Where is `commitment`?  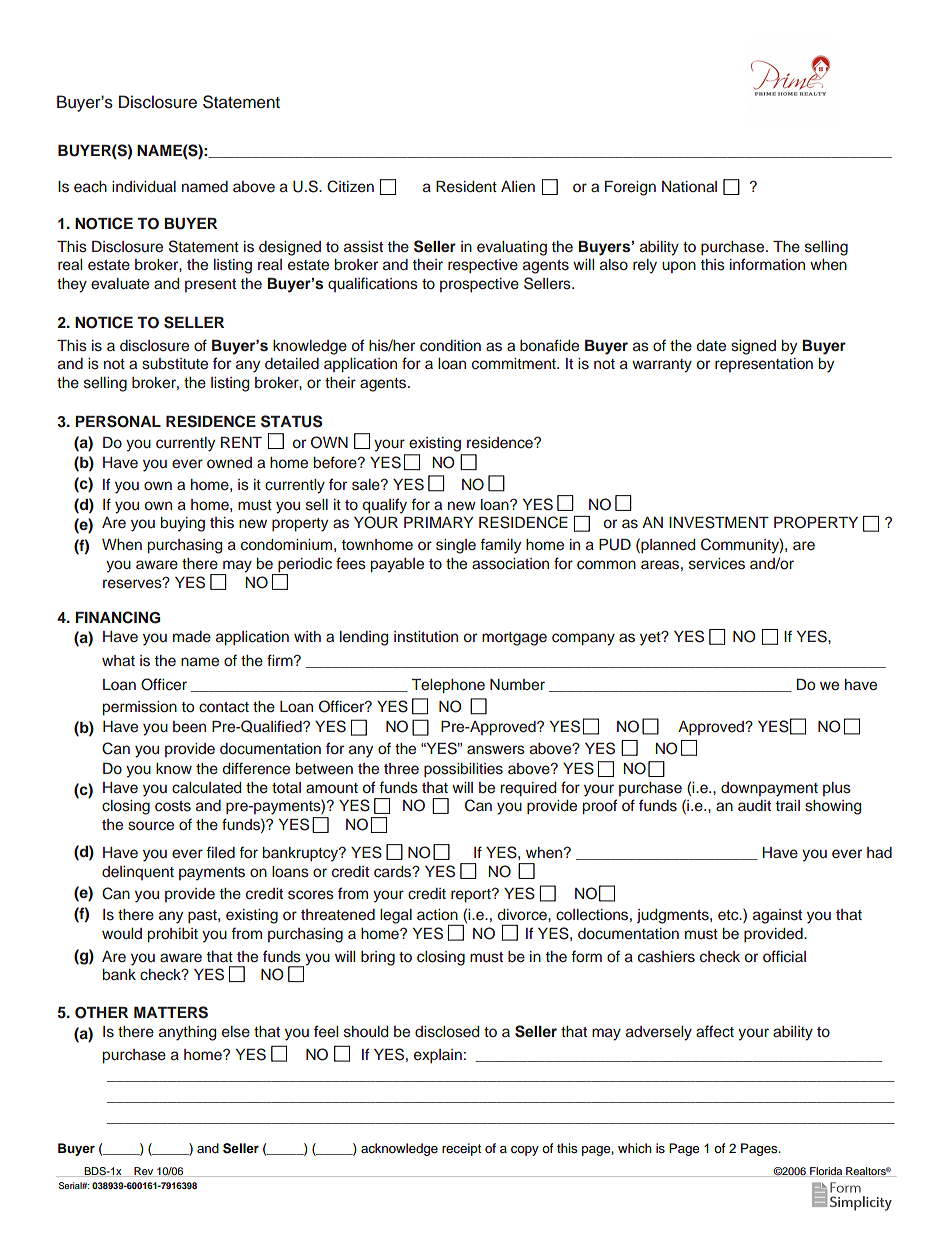 commitment is located at coordinates (515, 364).
